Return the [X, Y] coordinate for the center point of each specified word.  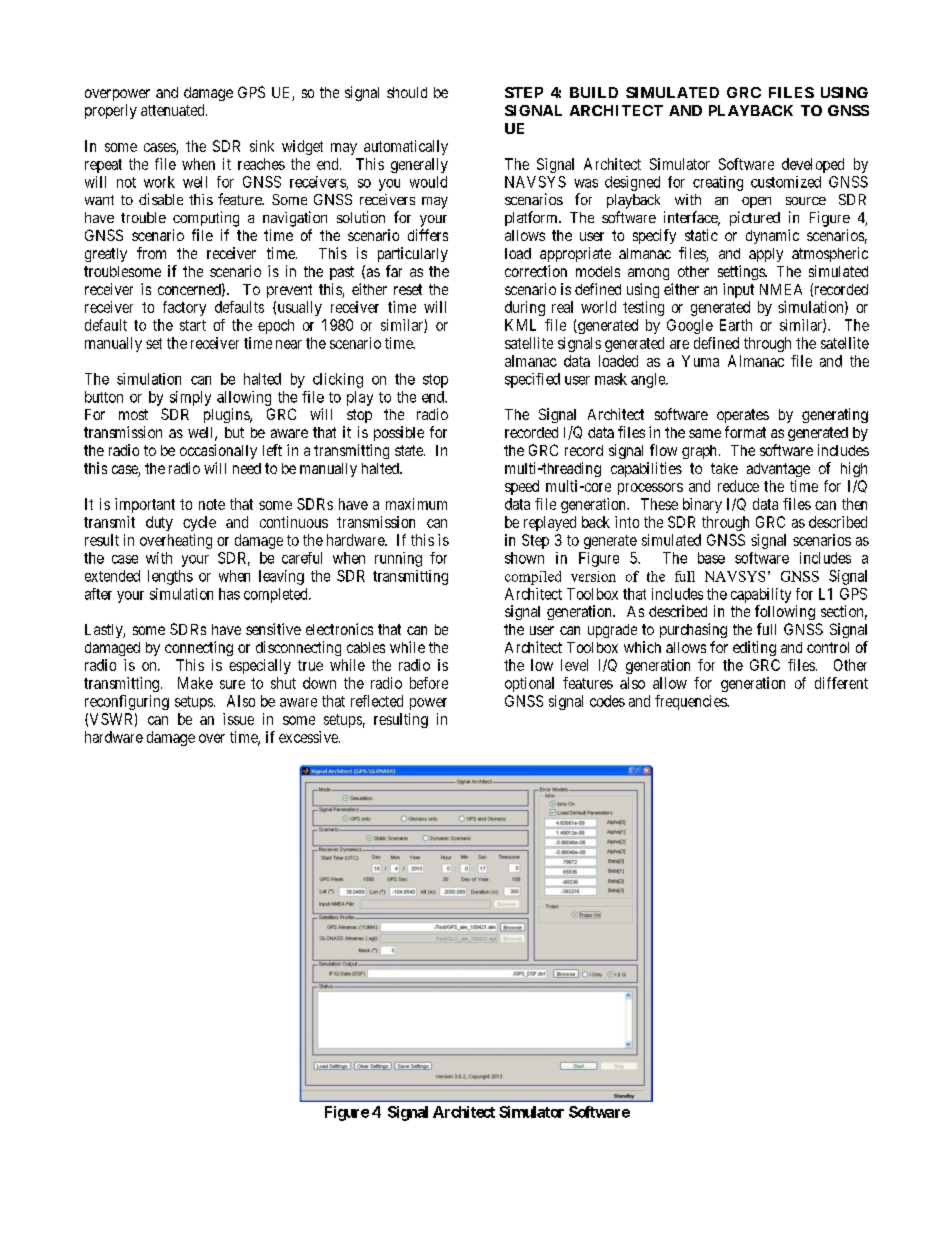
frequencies [691, 702]
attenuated [174, 110]
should [407, 92]
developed [813, 165]
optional [529, 684]
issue [238, 719]
